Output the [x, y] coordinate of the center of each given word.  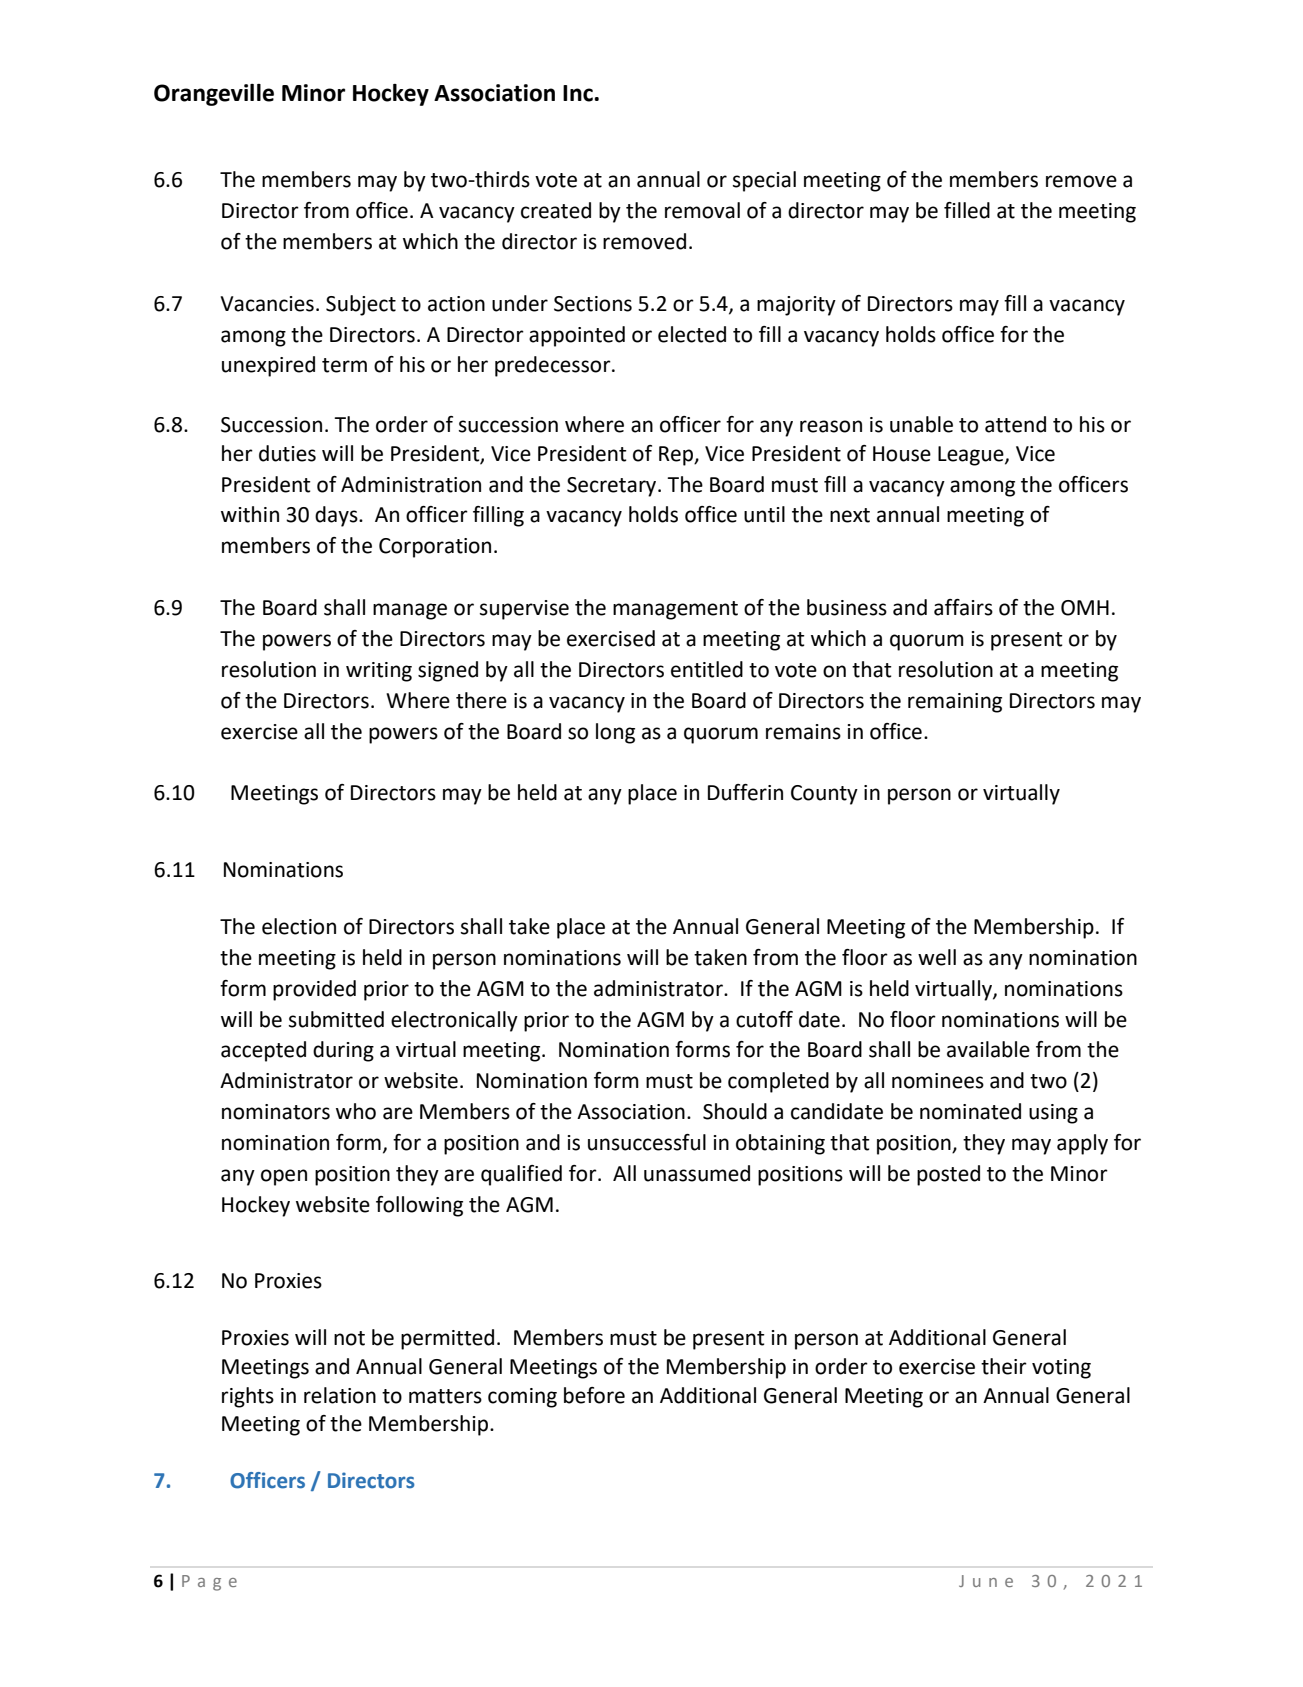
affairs [963, 607]
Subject [361, 305]
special [764, 181]
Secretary [613, 487]
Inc [579, 93]
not [349, 1338]
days [337, 516]
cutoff [764, 1019]
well [937, 957]
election [299, 926]
